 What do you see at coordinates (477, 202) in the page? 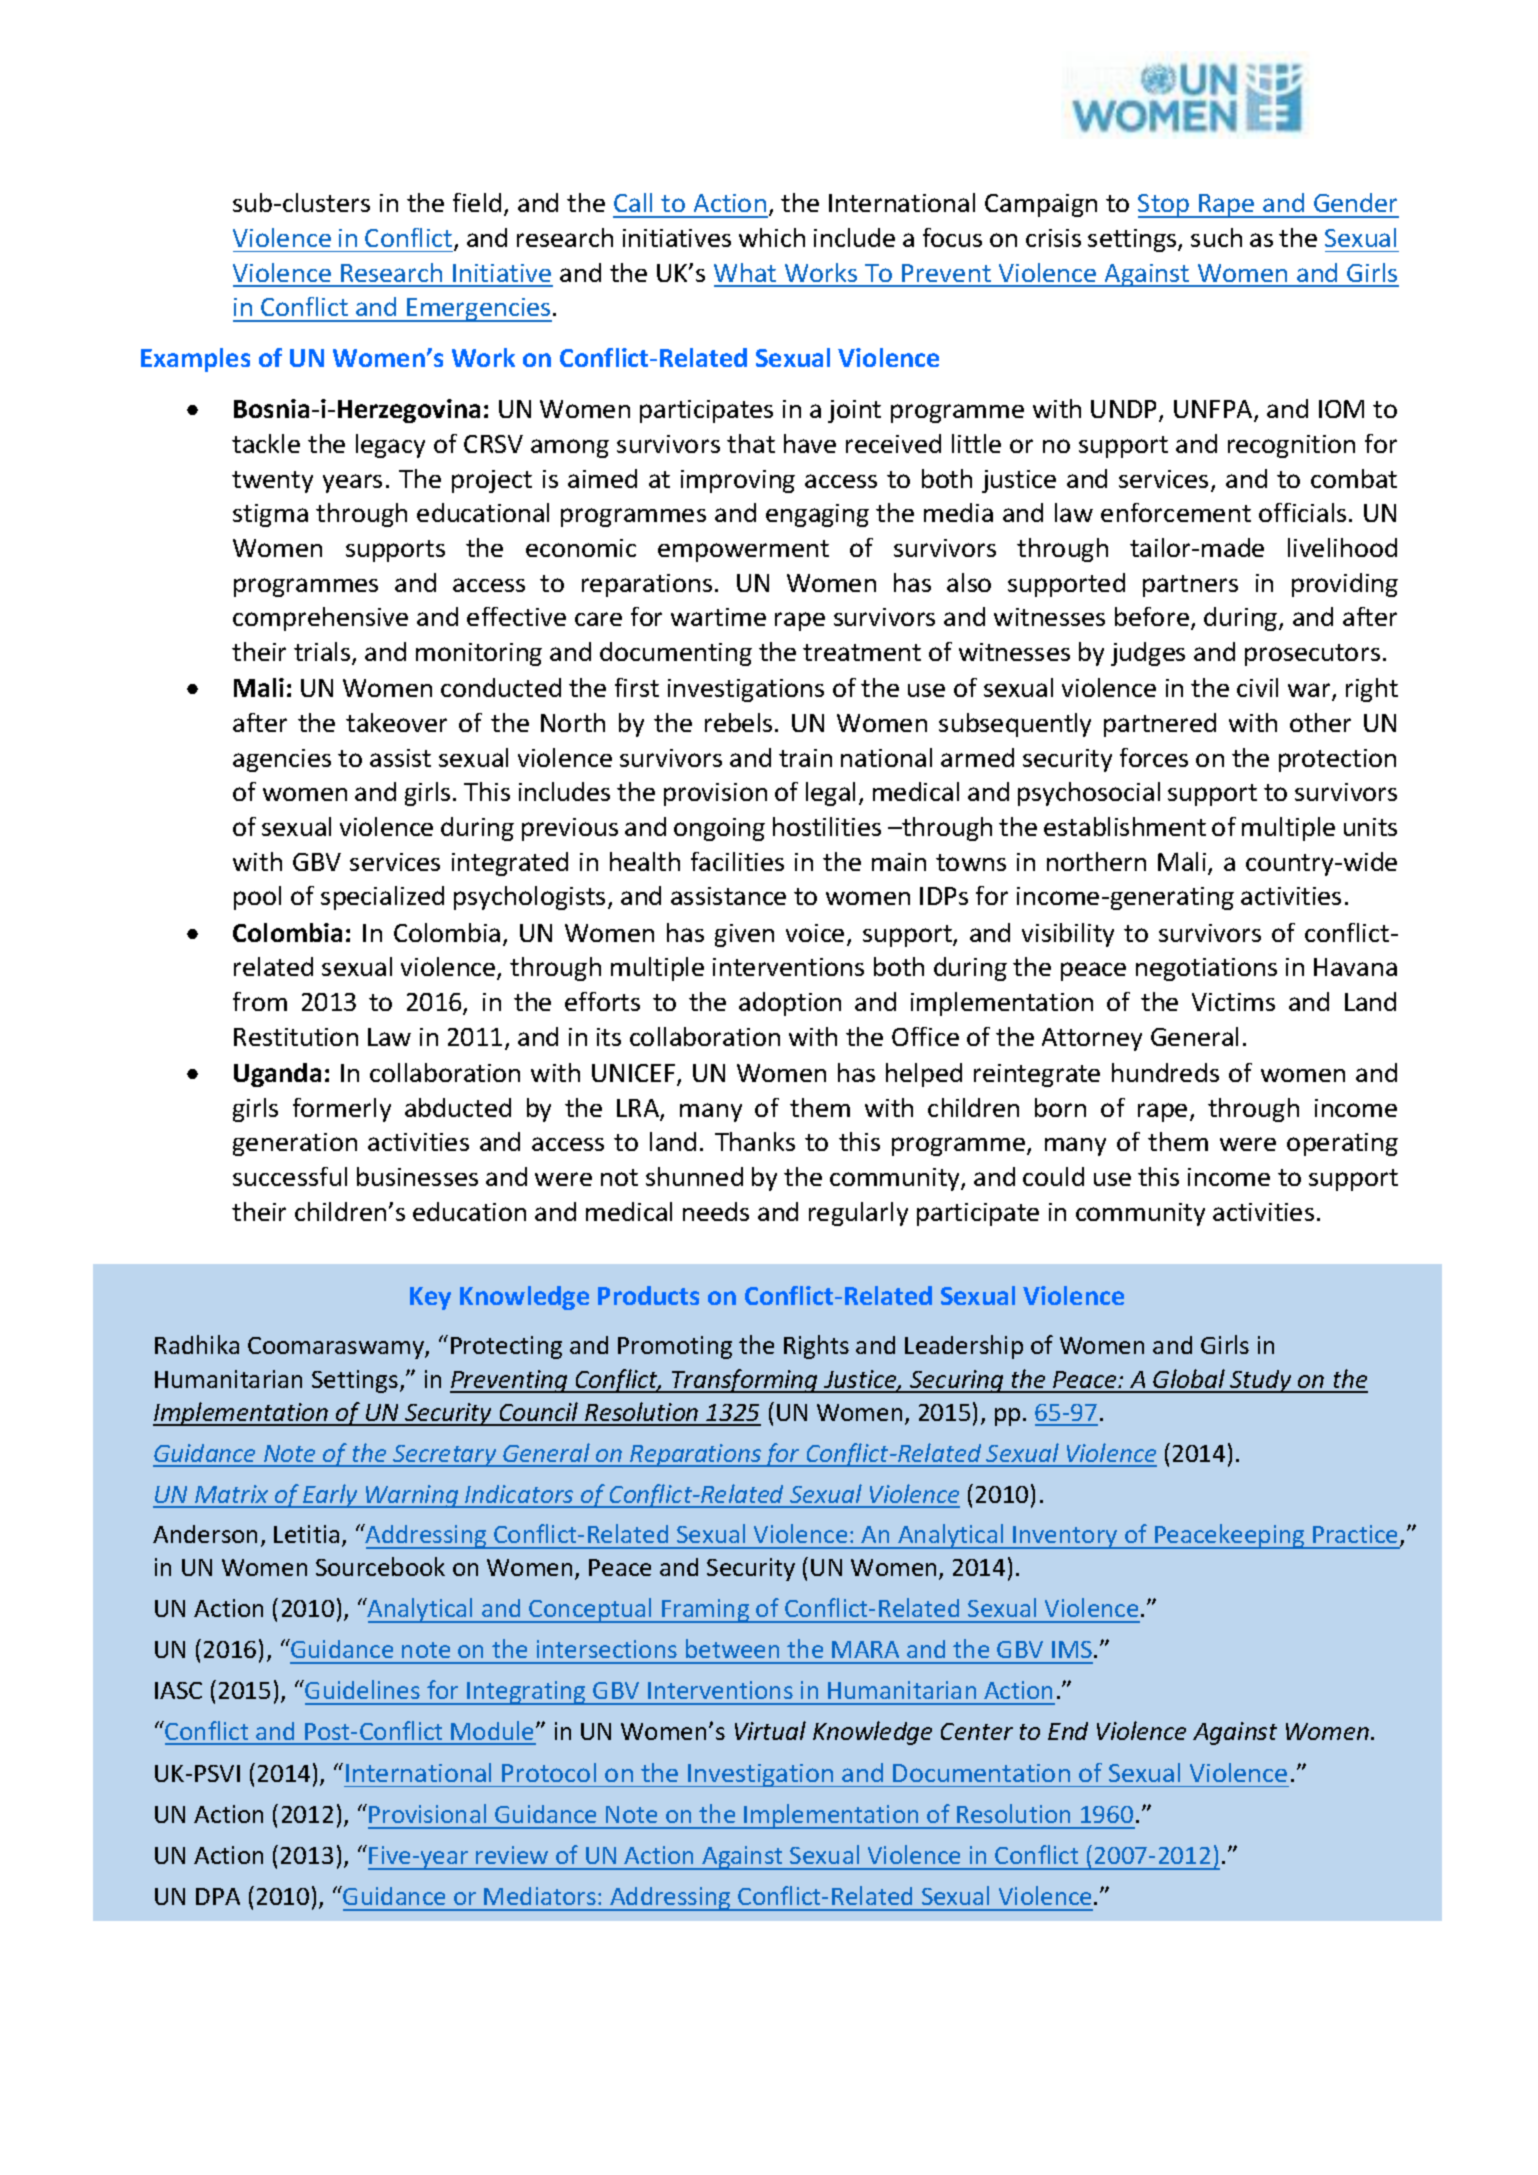
I see `field` at bounding box center [477, 202].
